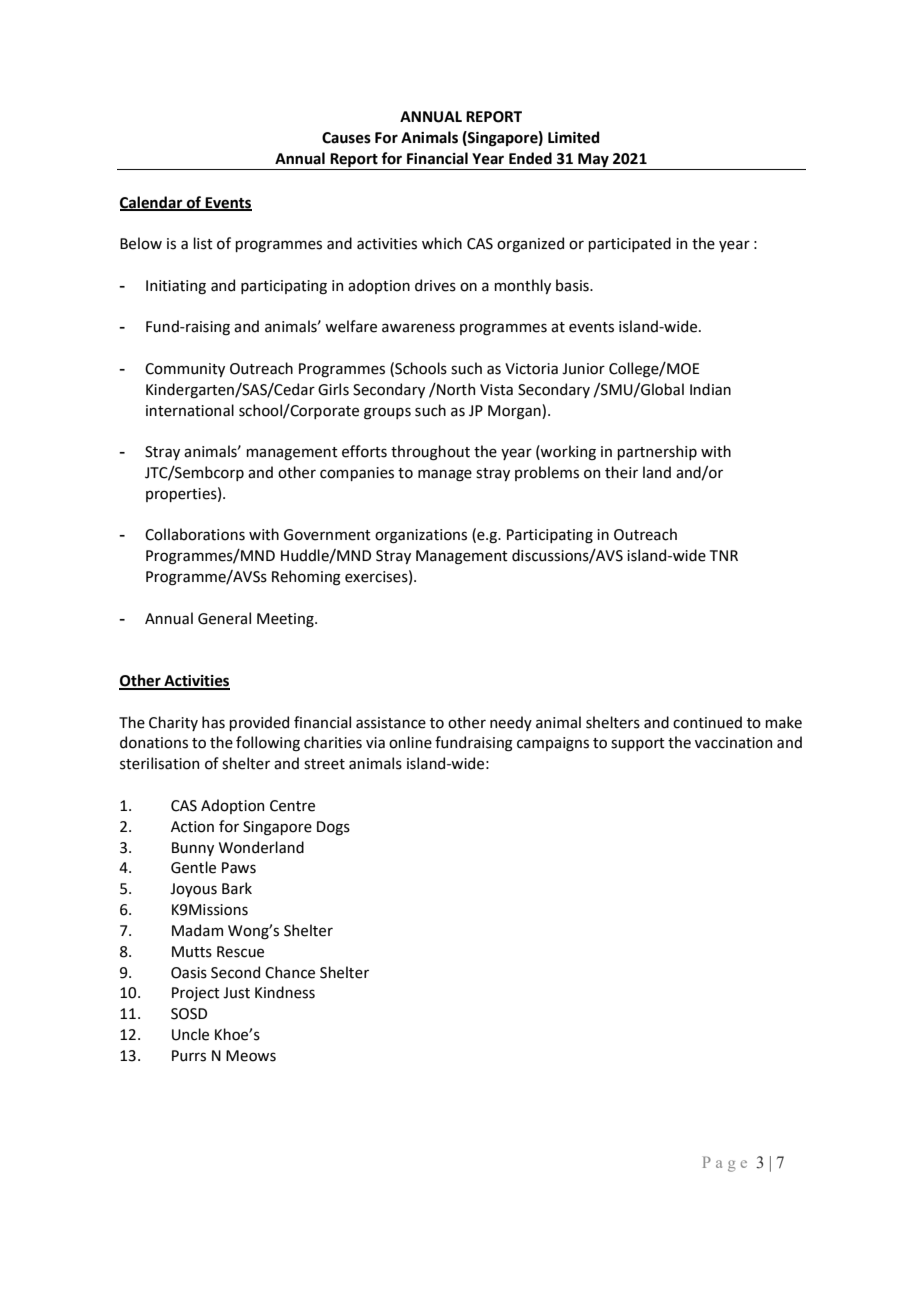 The width and height of the screenshot is (924, 1308). I want to click on North, so click(455, 389).
